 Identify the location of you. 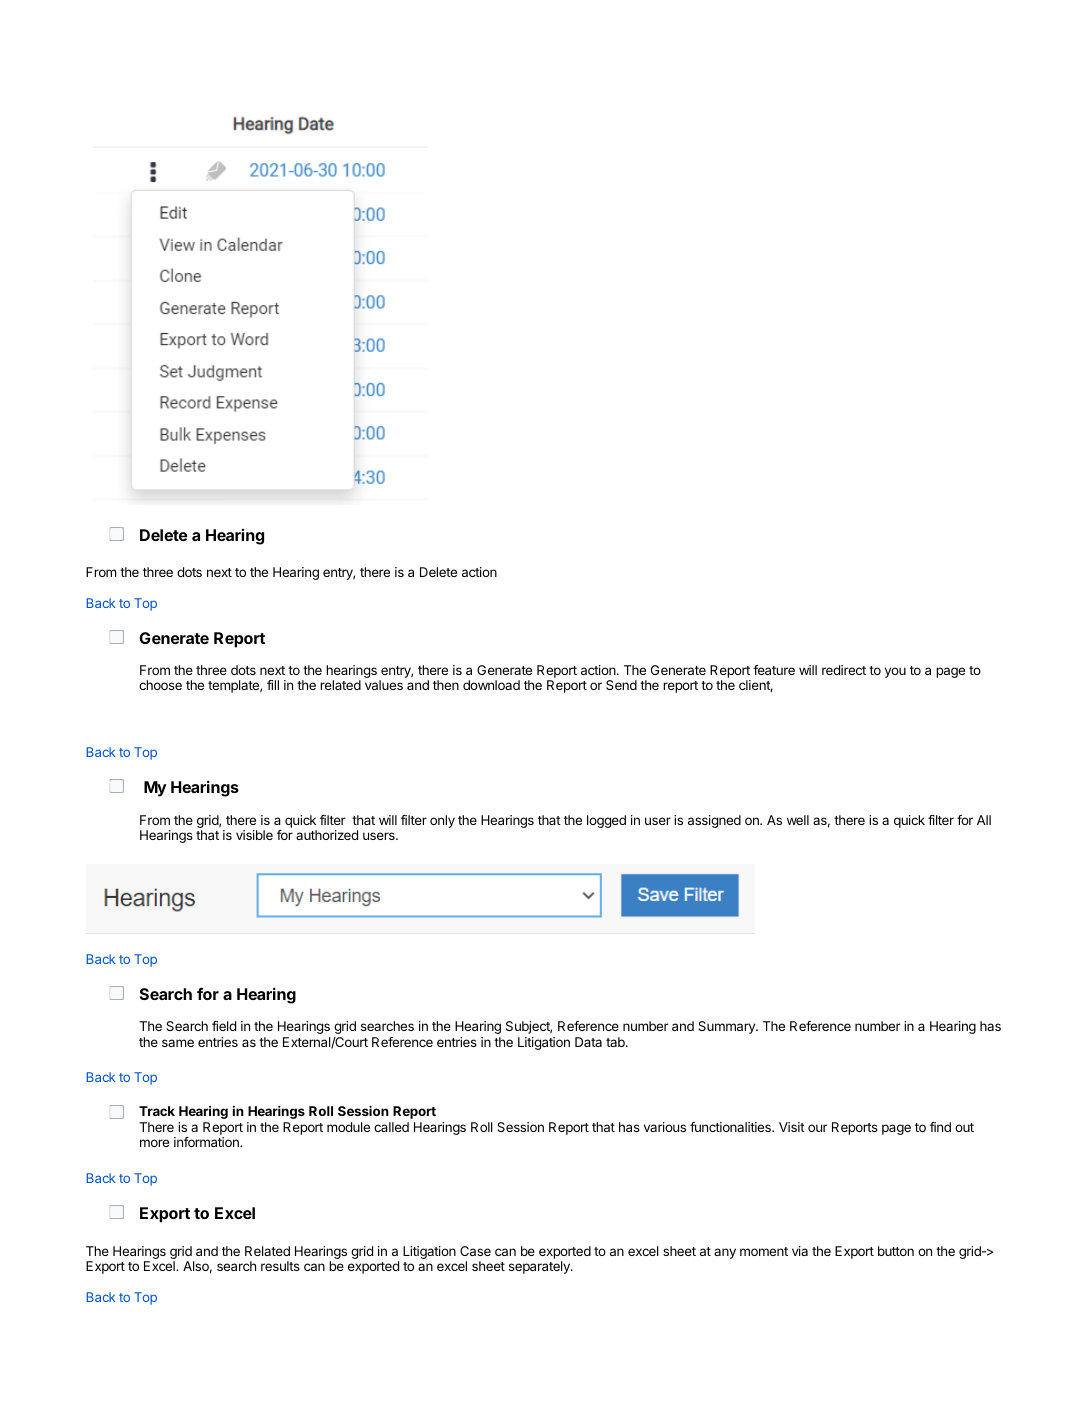
(895, 672).
